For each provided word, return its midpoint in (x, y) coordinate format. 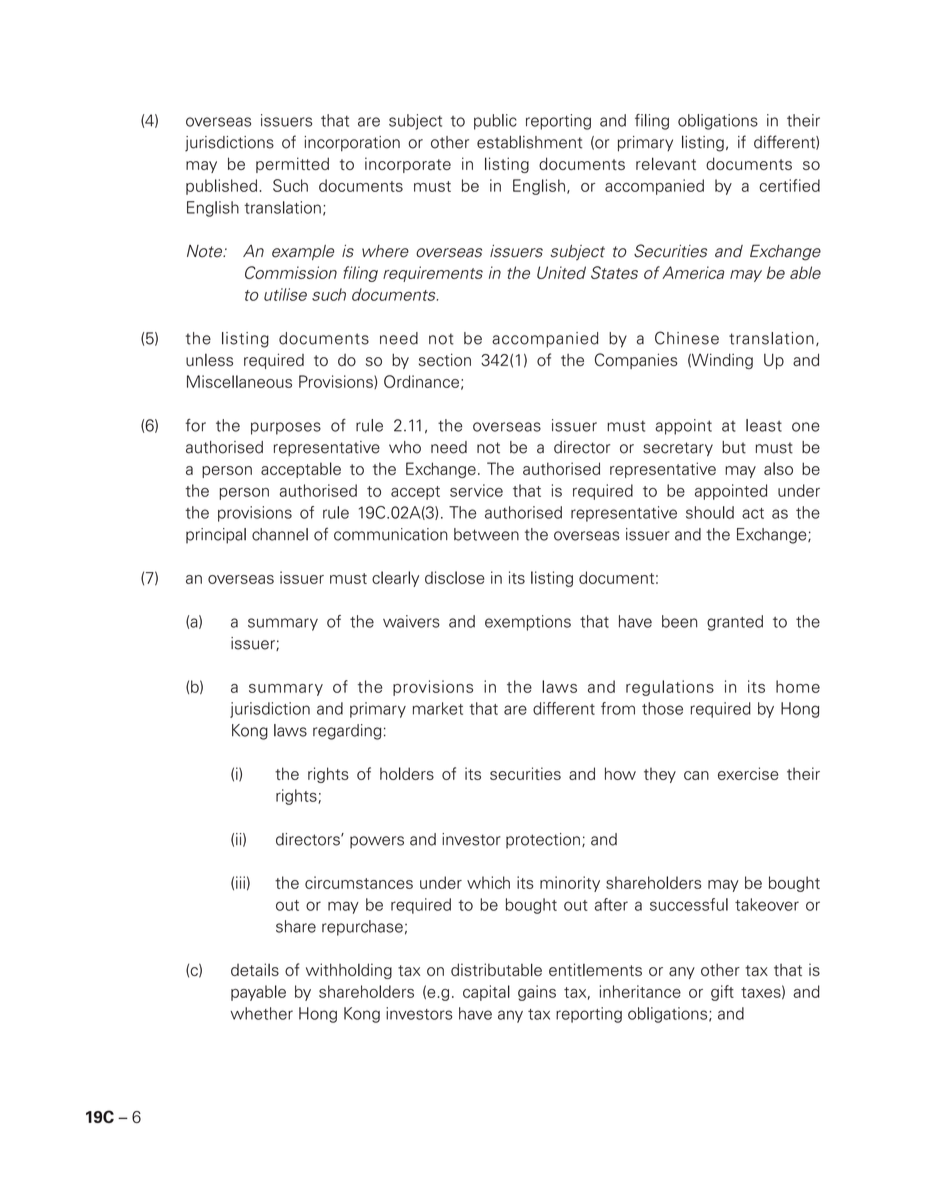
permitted (292, 165)
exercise (748, 773)
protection (543, 841)
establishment (529, 142)
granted (735, 623)
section (445, 359)
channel (280, 534)
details (255, 969)
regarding (347, 732)
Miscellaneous (239, 381)
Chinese (687, 338)
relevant (666, 163)
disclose (455, 577)
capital (486, 993)
